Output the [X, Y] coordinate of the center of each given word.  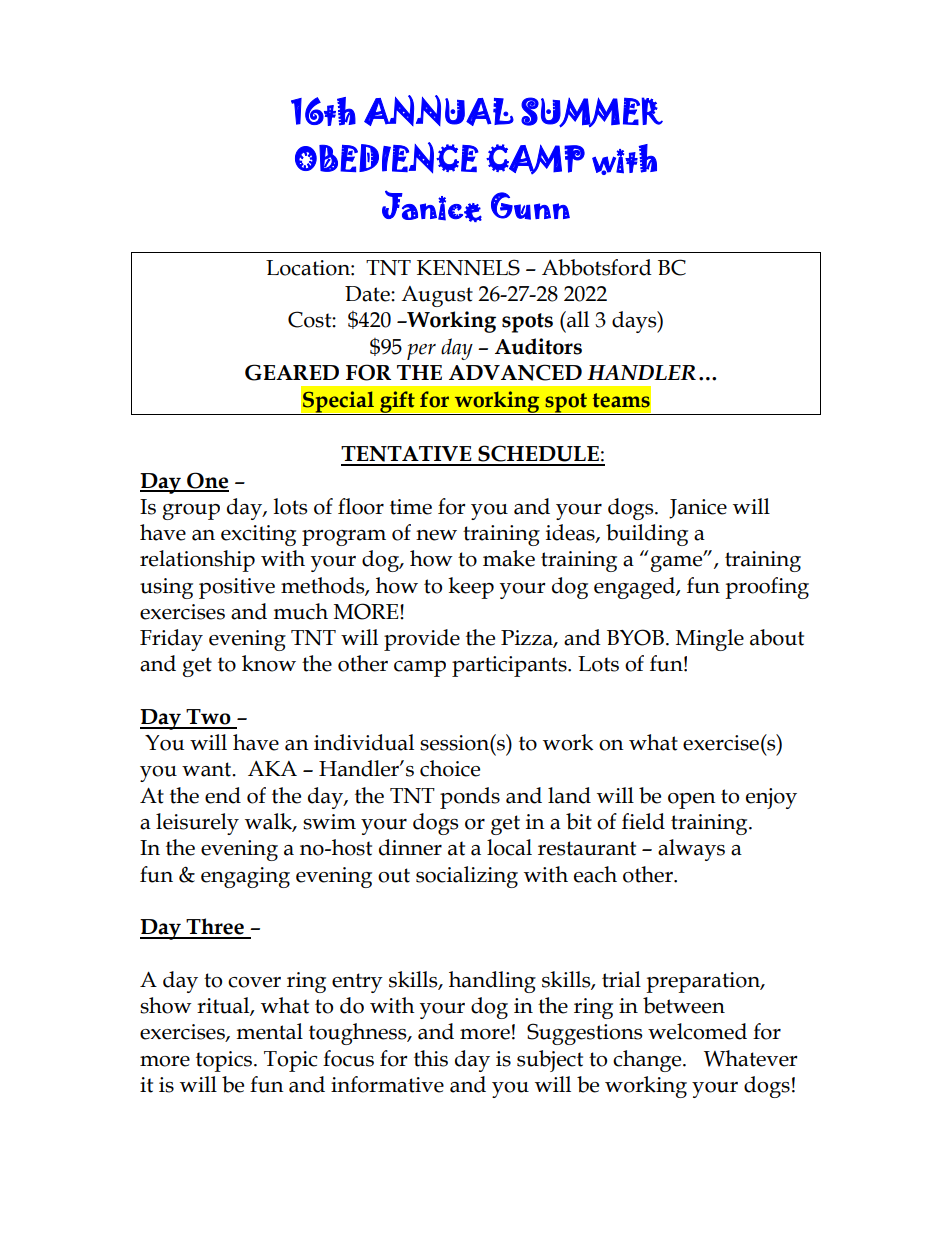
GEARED [292, 372]
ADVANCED [515, 372]
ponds [470, 798]
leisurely [197, 824]
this [431, 1058]
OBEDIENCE [386, 158]
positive [237, 588]
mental [269, 1031]
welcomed [697, 1031]
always [691, 850]
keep [471, 588]
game [678, 563]
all [577, 319]
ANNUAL [439, 110]
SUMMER [592, 112]
